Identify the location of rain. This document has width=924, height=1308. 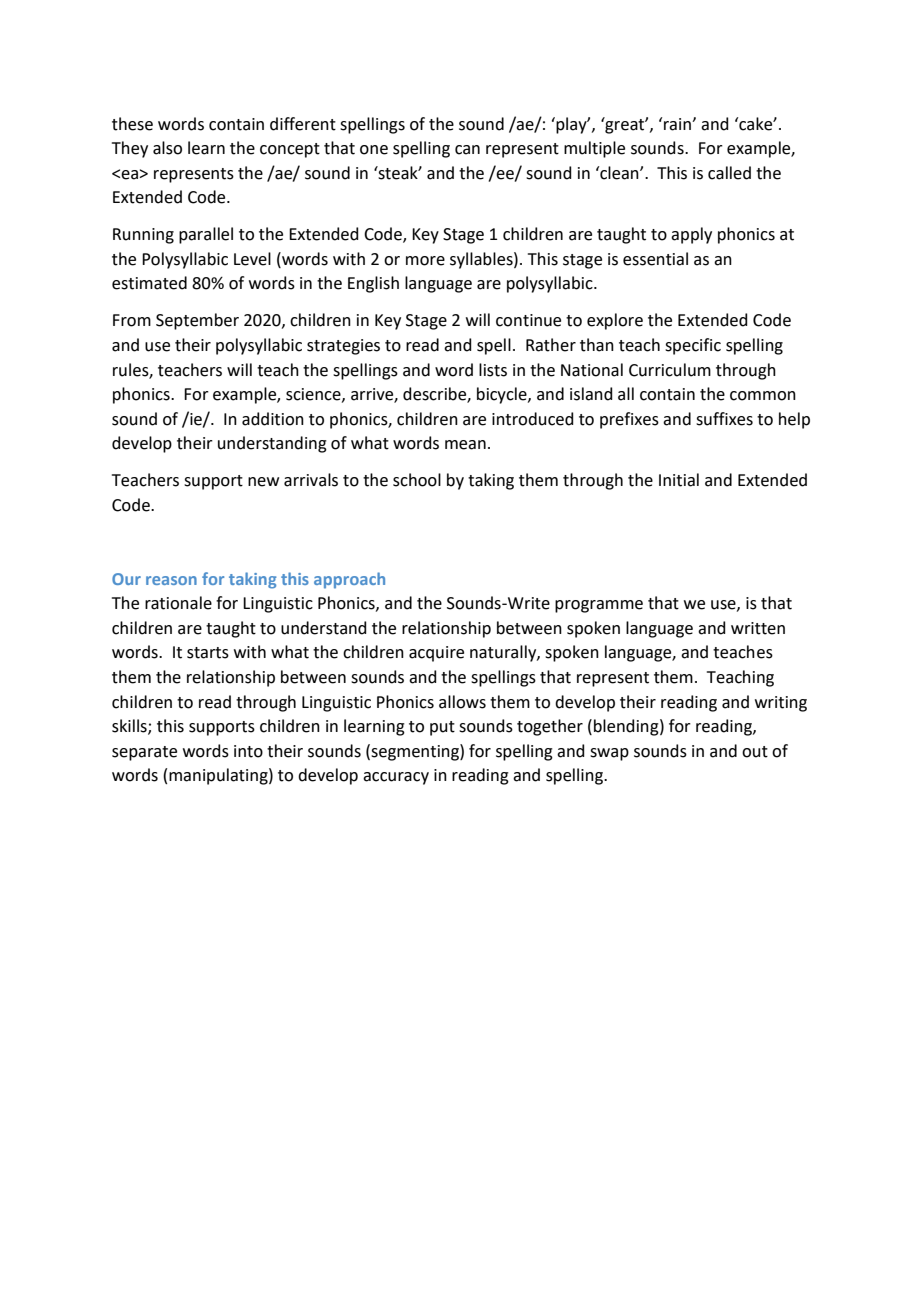
(678, 124).
